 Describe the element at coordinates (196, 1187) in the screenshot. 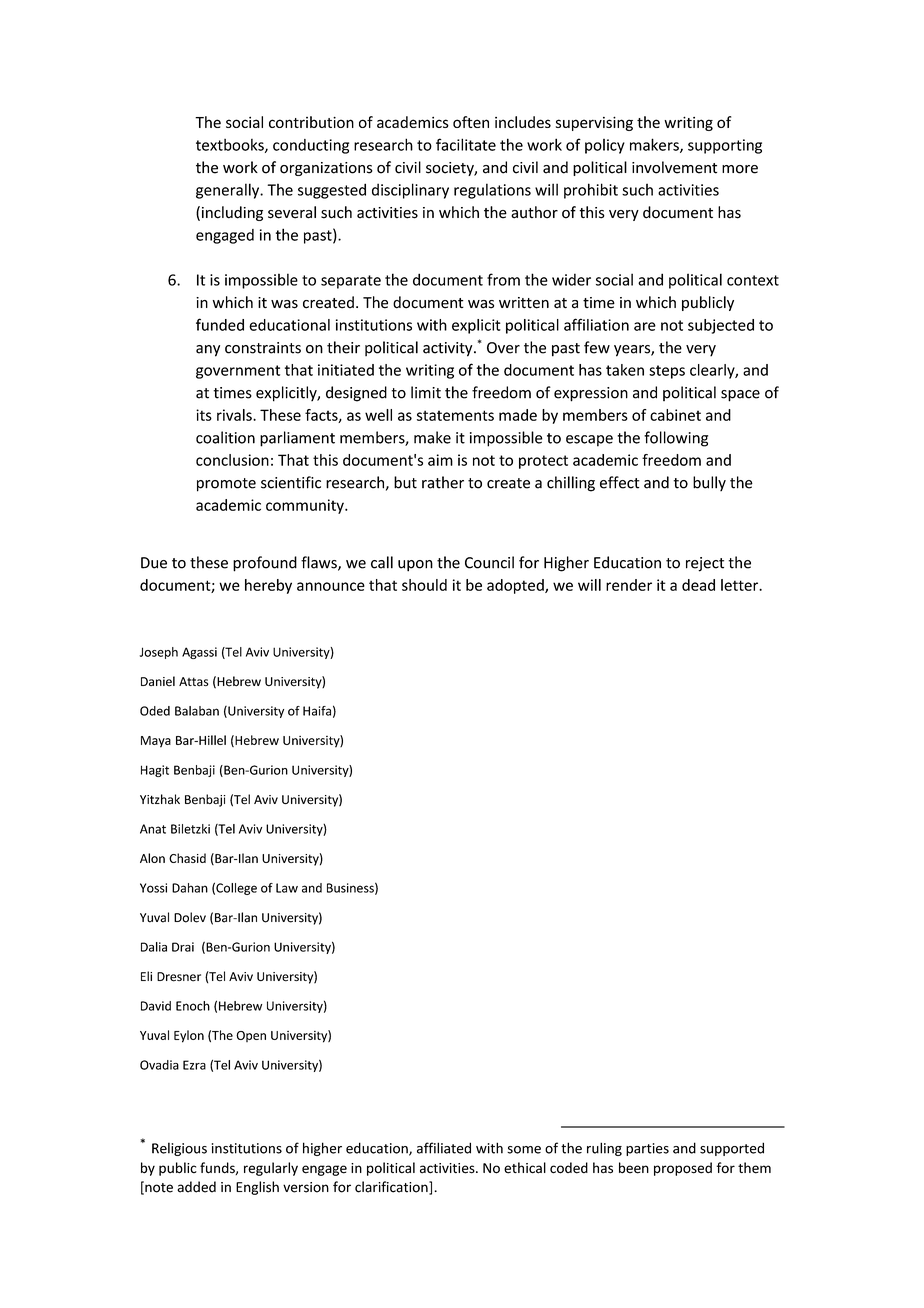

I see `added` at that location.
